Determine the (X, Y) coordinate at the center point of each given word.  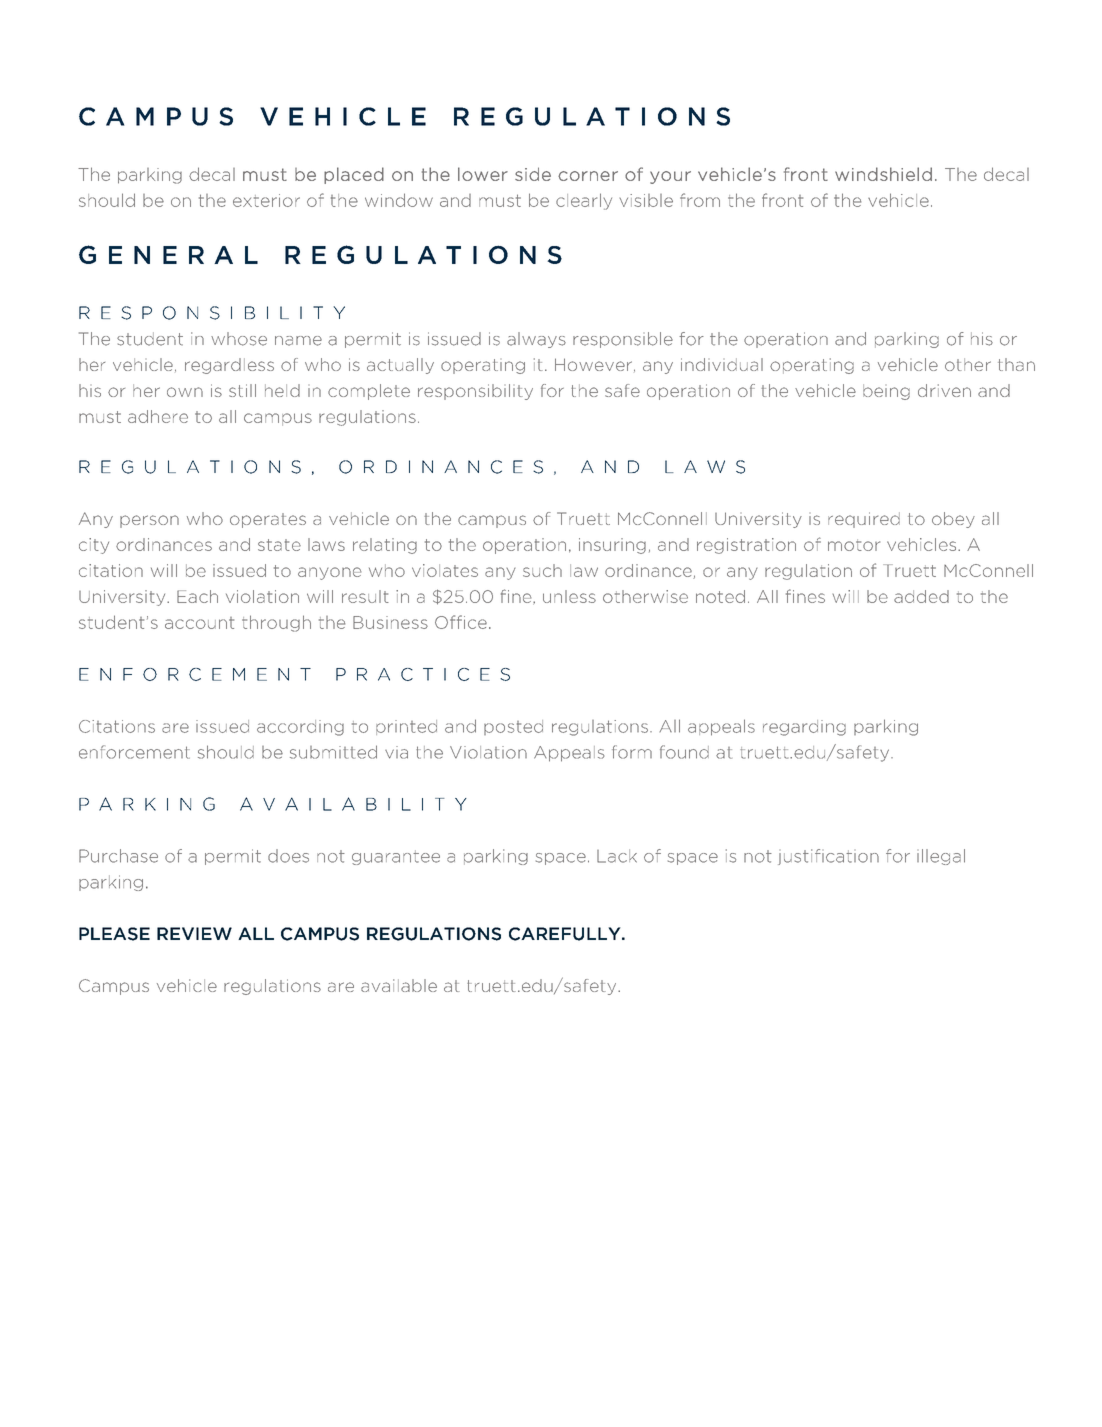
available (399, 985)
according (300, 728)
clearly (584, 201)
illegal (941, 857)
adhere (158, 416)
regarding (804, 728)
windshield (883, 174)
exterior (266, 200)
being (886, 392)
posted (513, 727)
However (593, 364)
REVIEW (194, 933)
